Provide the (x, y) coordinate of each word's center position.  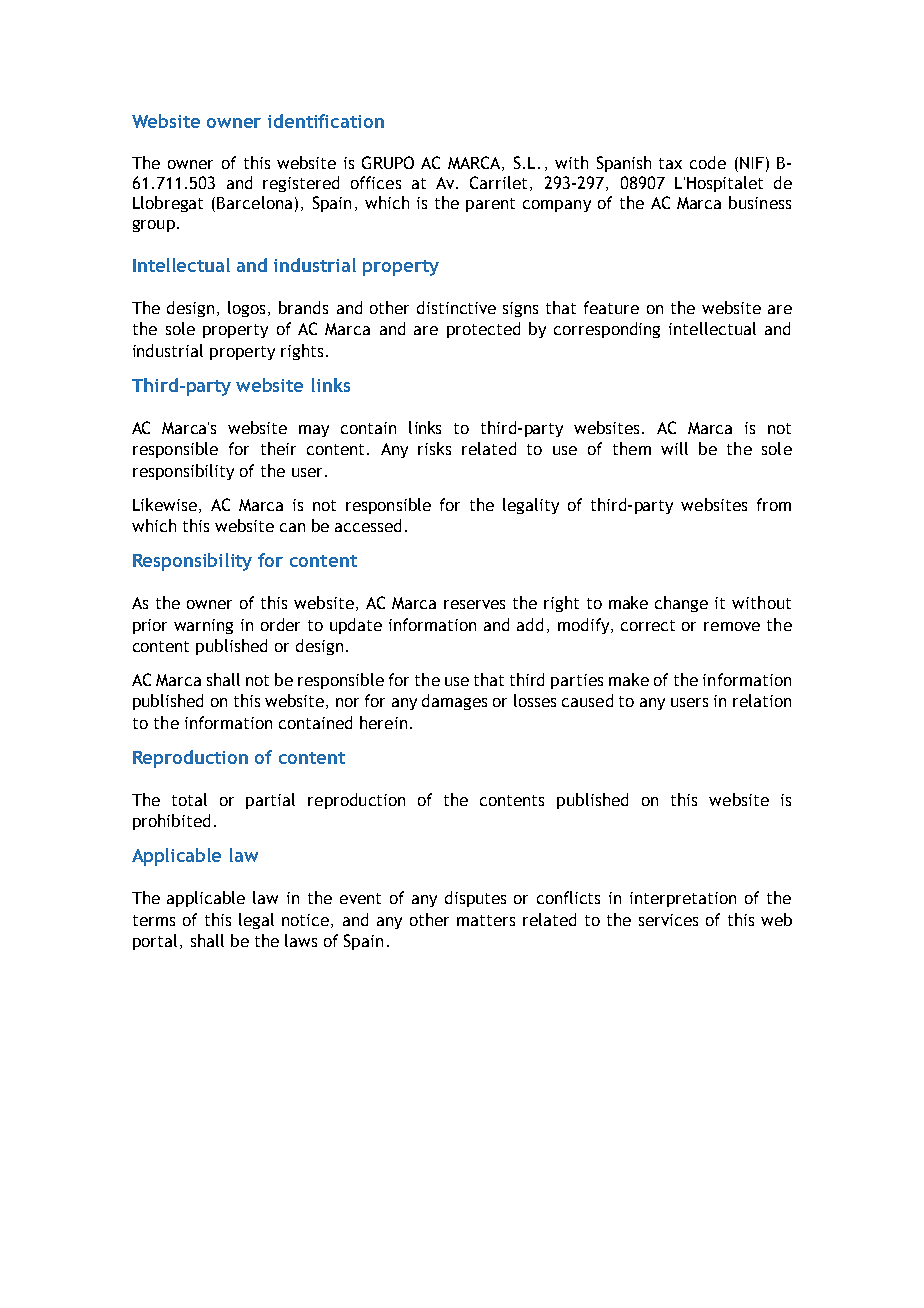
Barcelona (254, 202)
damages (454, 702)
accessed (368, 525)
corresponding (607, 330)
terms (154, 920)
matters (486, 920)
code (708, 162)
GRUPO (388, 162)
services (668, 920)
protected (483, 330)
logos (246, 309)
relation (762, 700)
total (189, 799)
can (292, 527)
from (774, 504)
